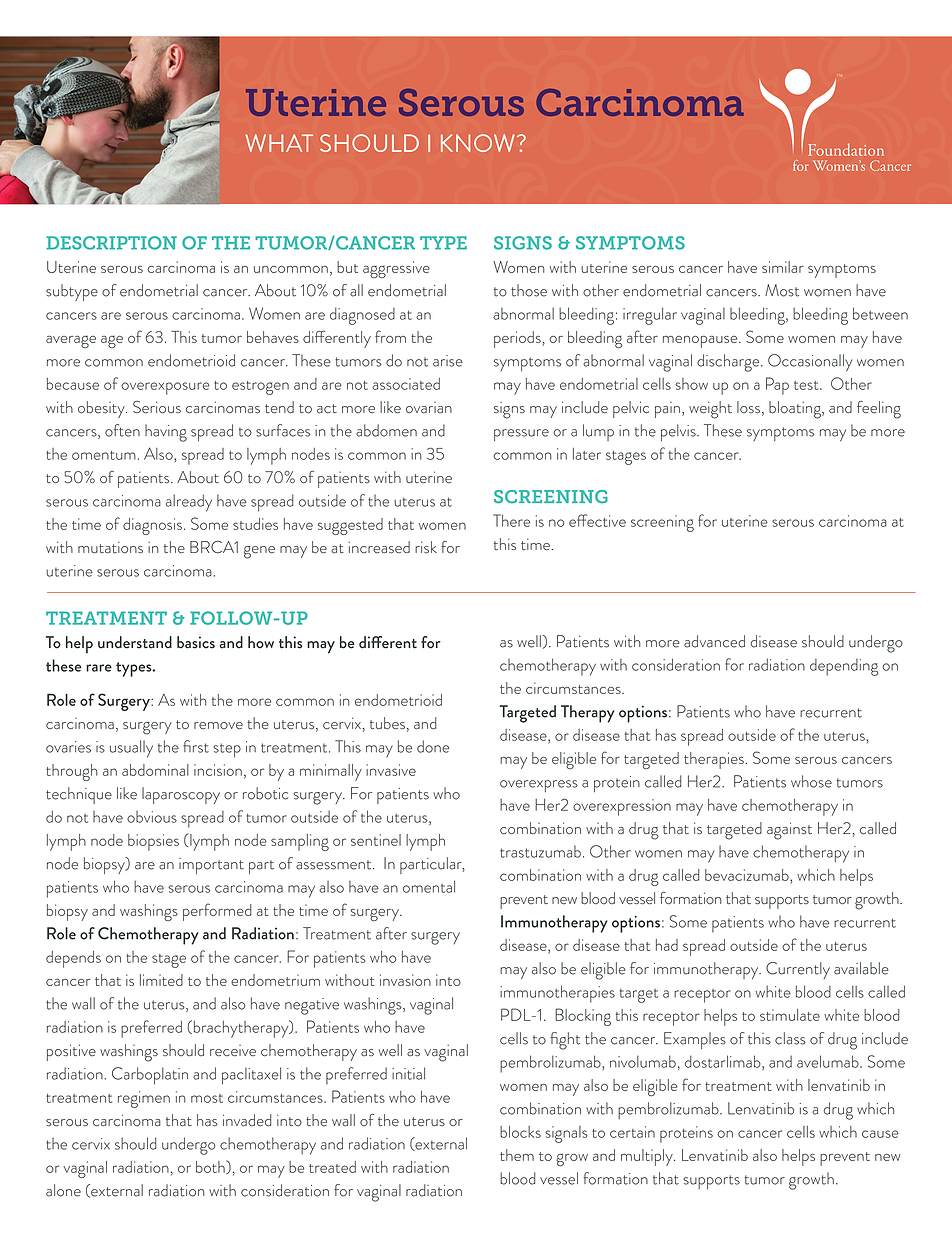  What do you see at coordinates (783, 267) in the document?
I see `similar` at bounding box center [783, 267].
